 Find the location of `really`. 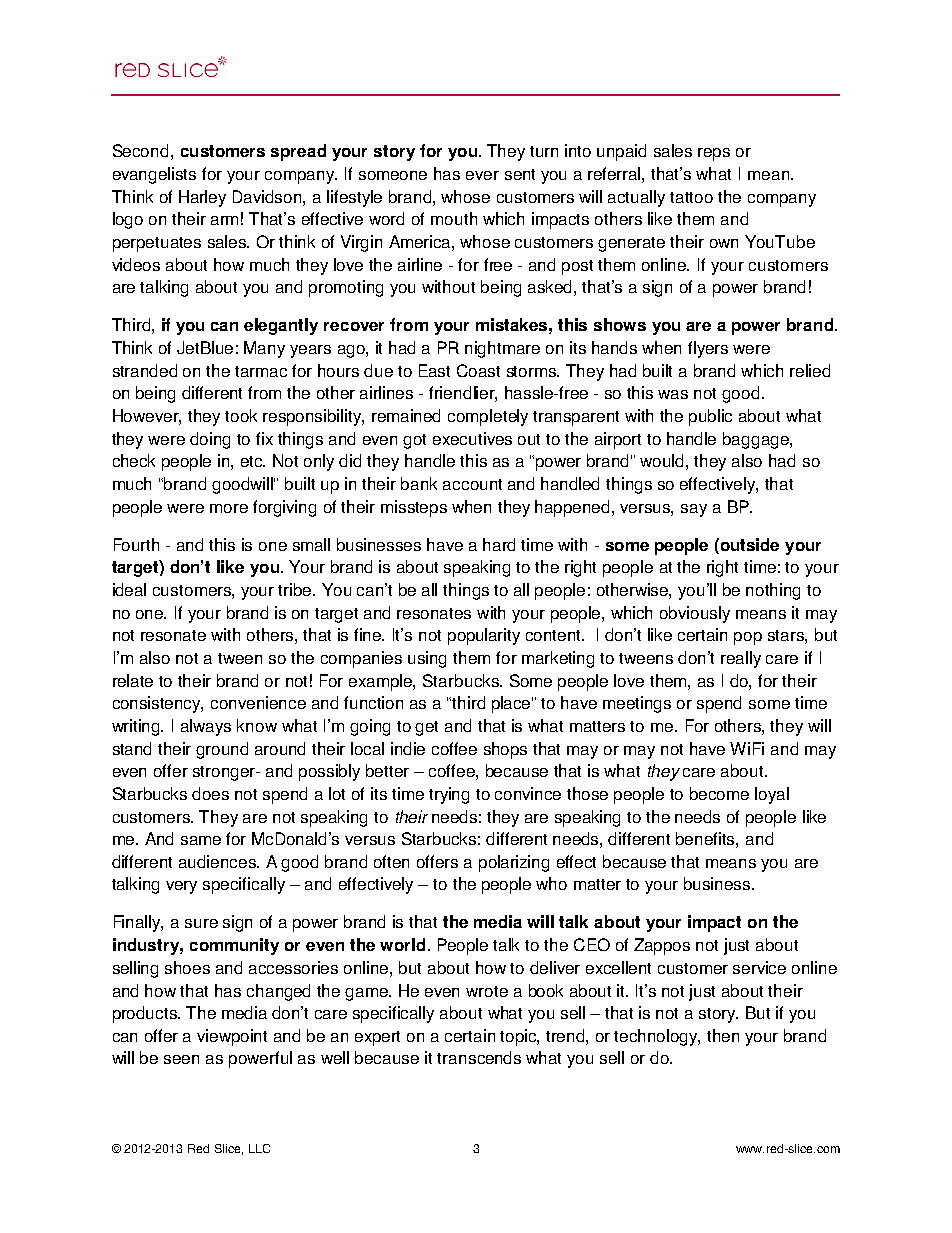

really is located at coordinates (741, 659).
